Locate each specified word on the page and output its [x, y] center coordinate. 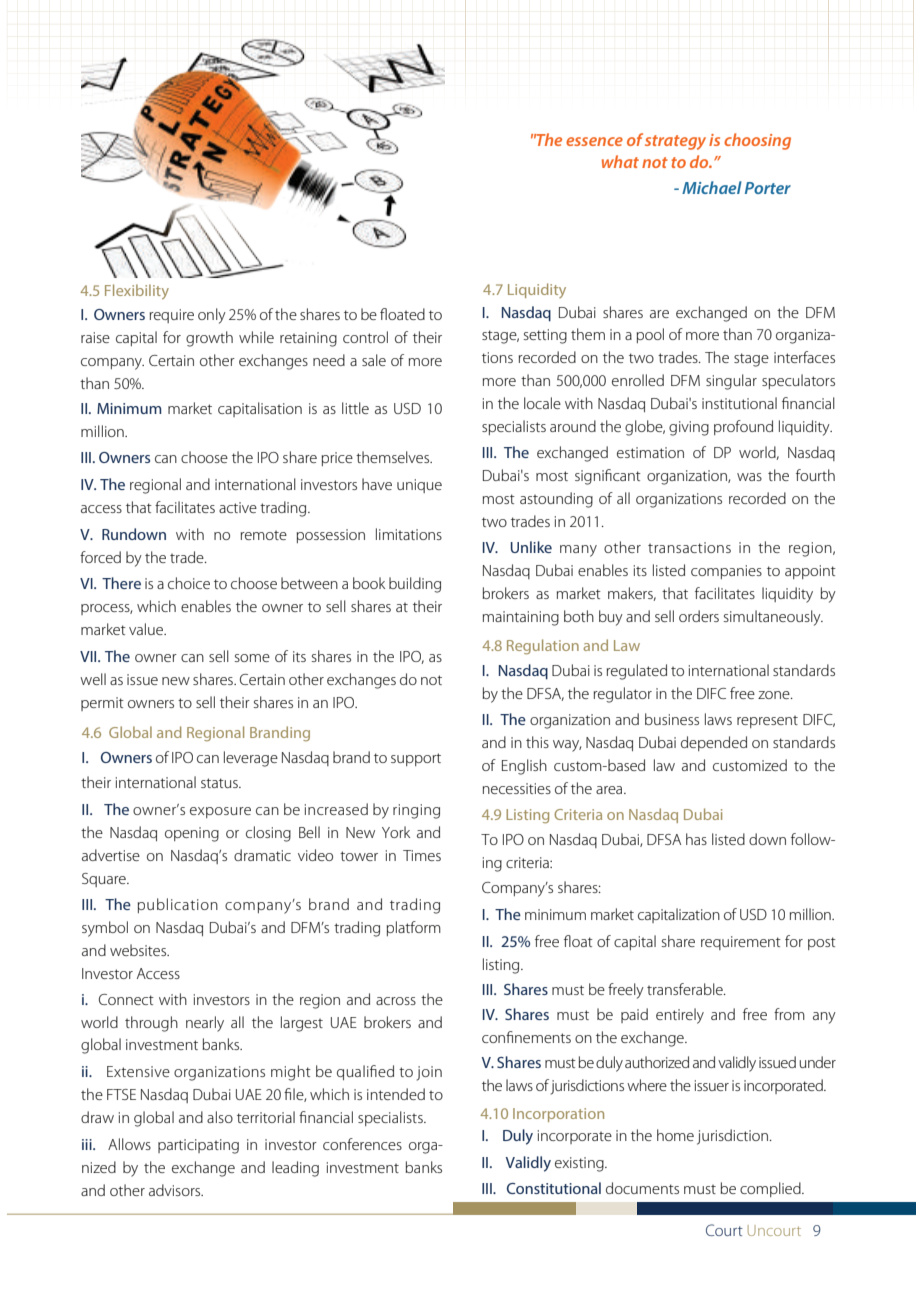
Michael [712, 187]
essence [594, 141]
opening [192, 834]
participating [198, 1146]
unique [419, 486]
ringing [416, 811]
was [749, 477]
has [696, 839]
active [238, 507]
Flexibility [137, 291]
